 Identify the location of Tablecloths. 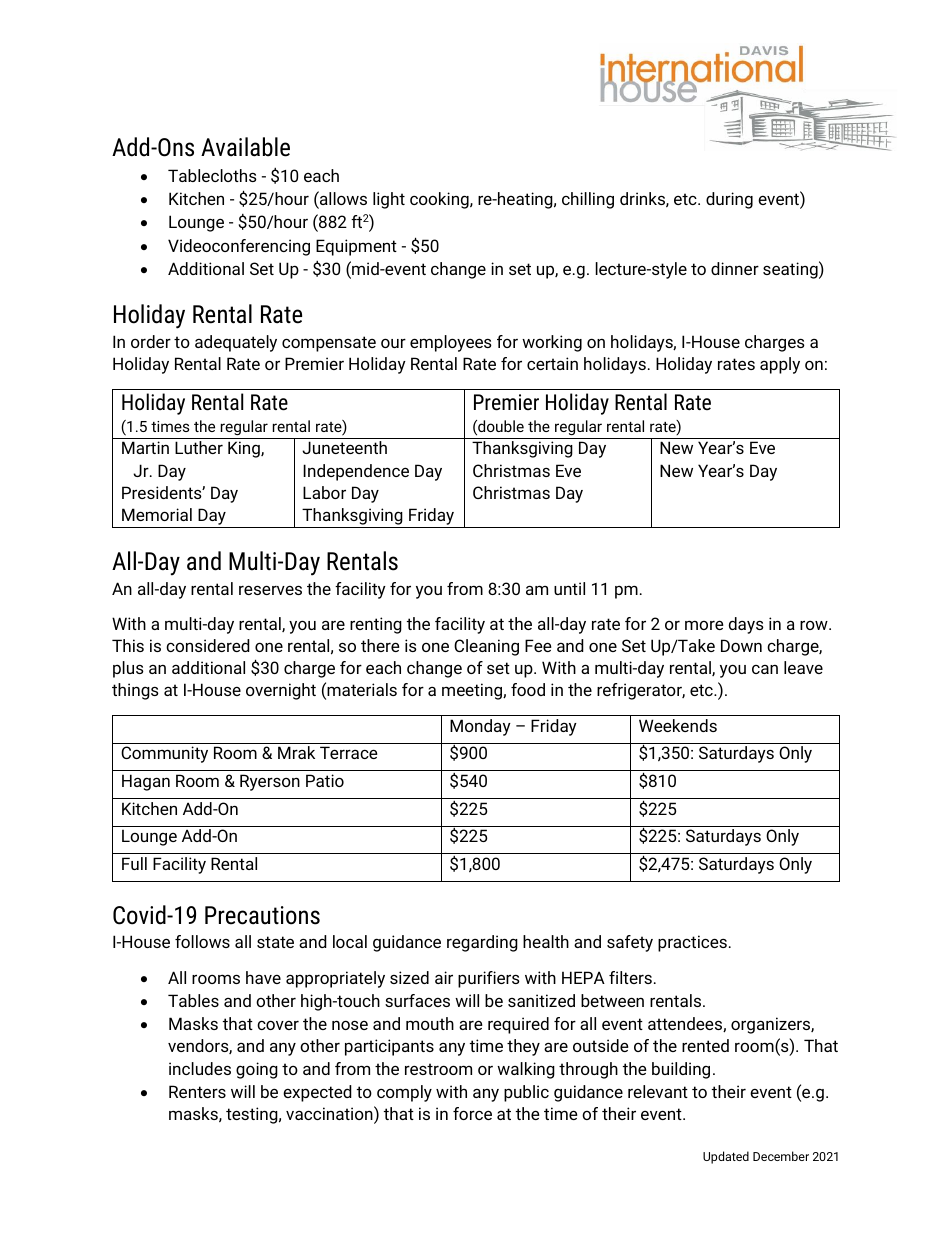
(212, 175).
